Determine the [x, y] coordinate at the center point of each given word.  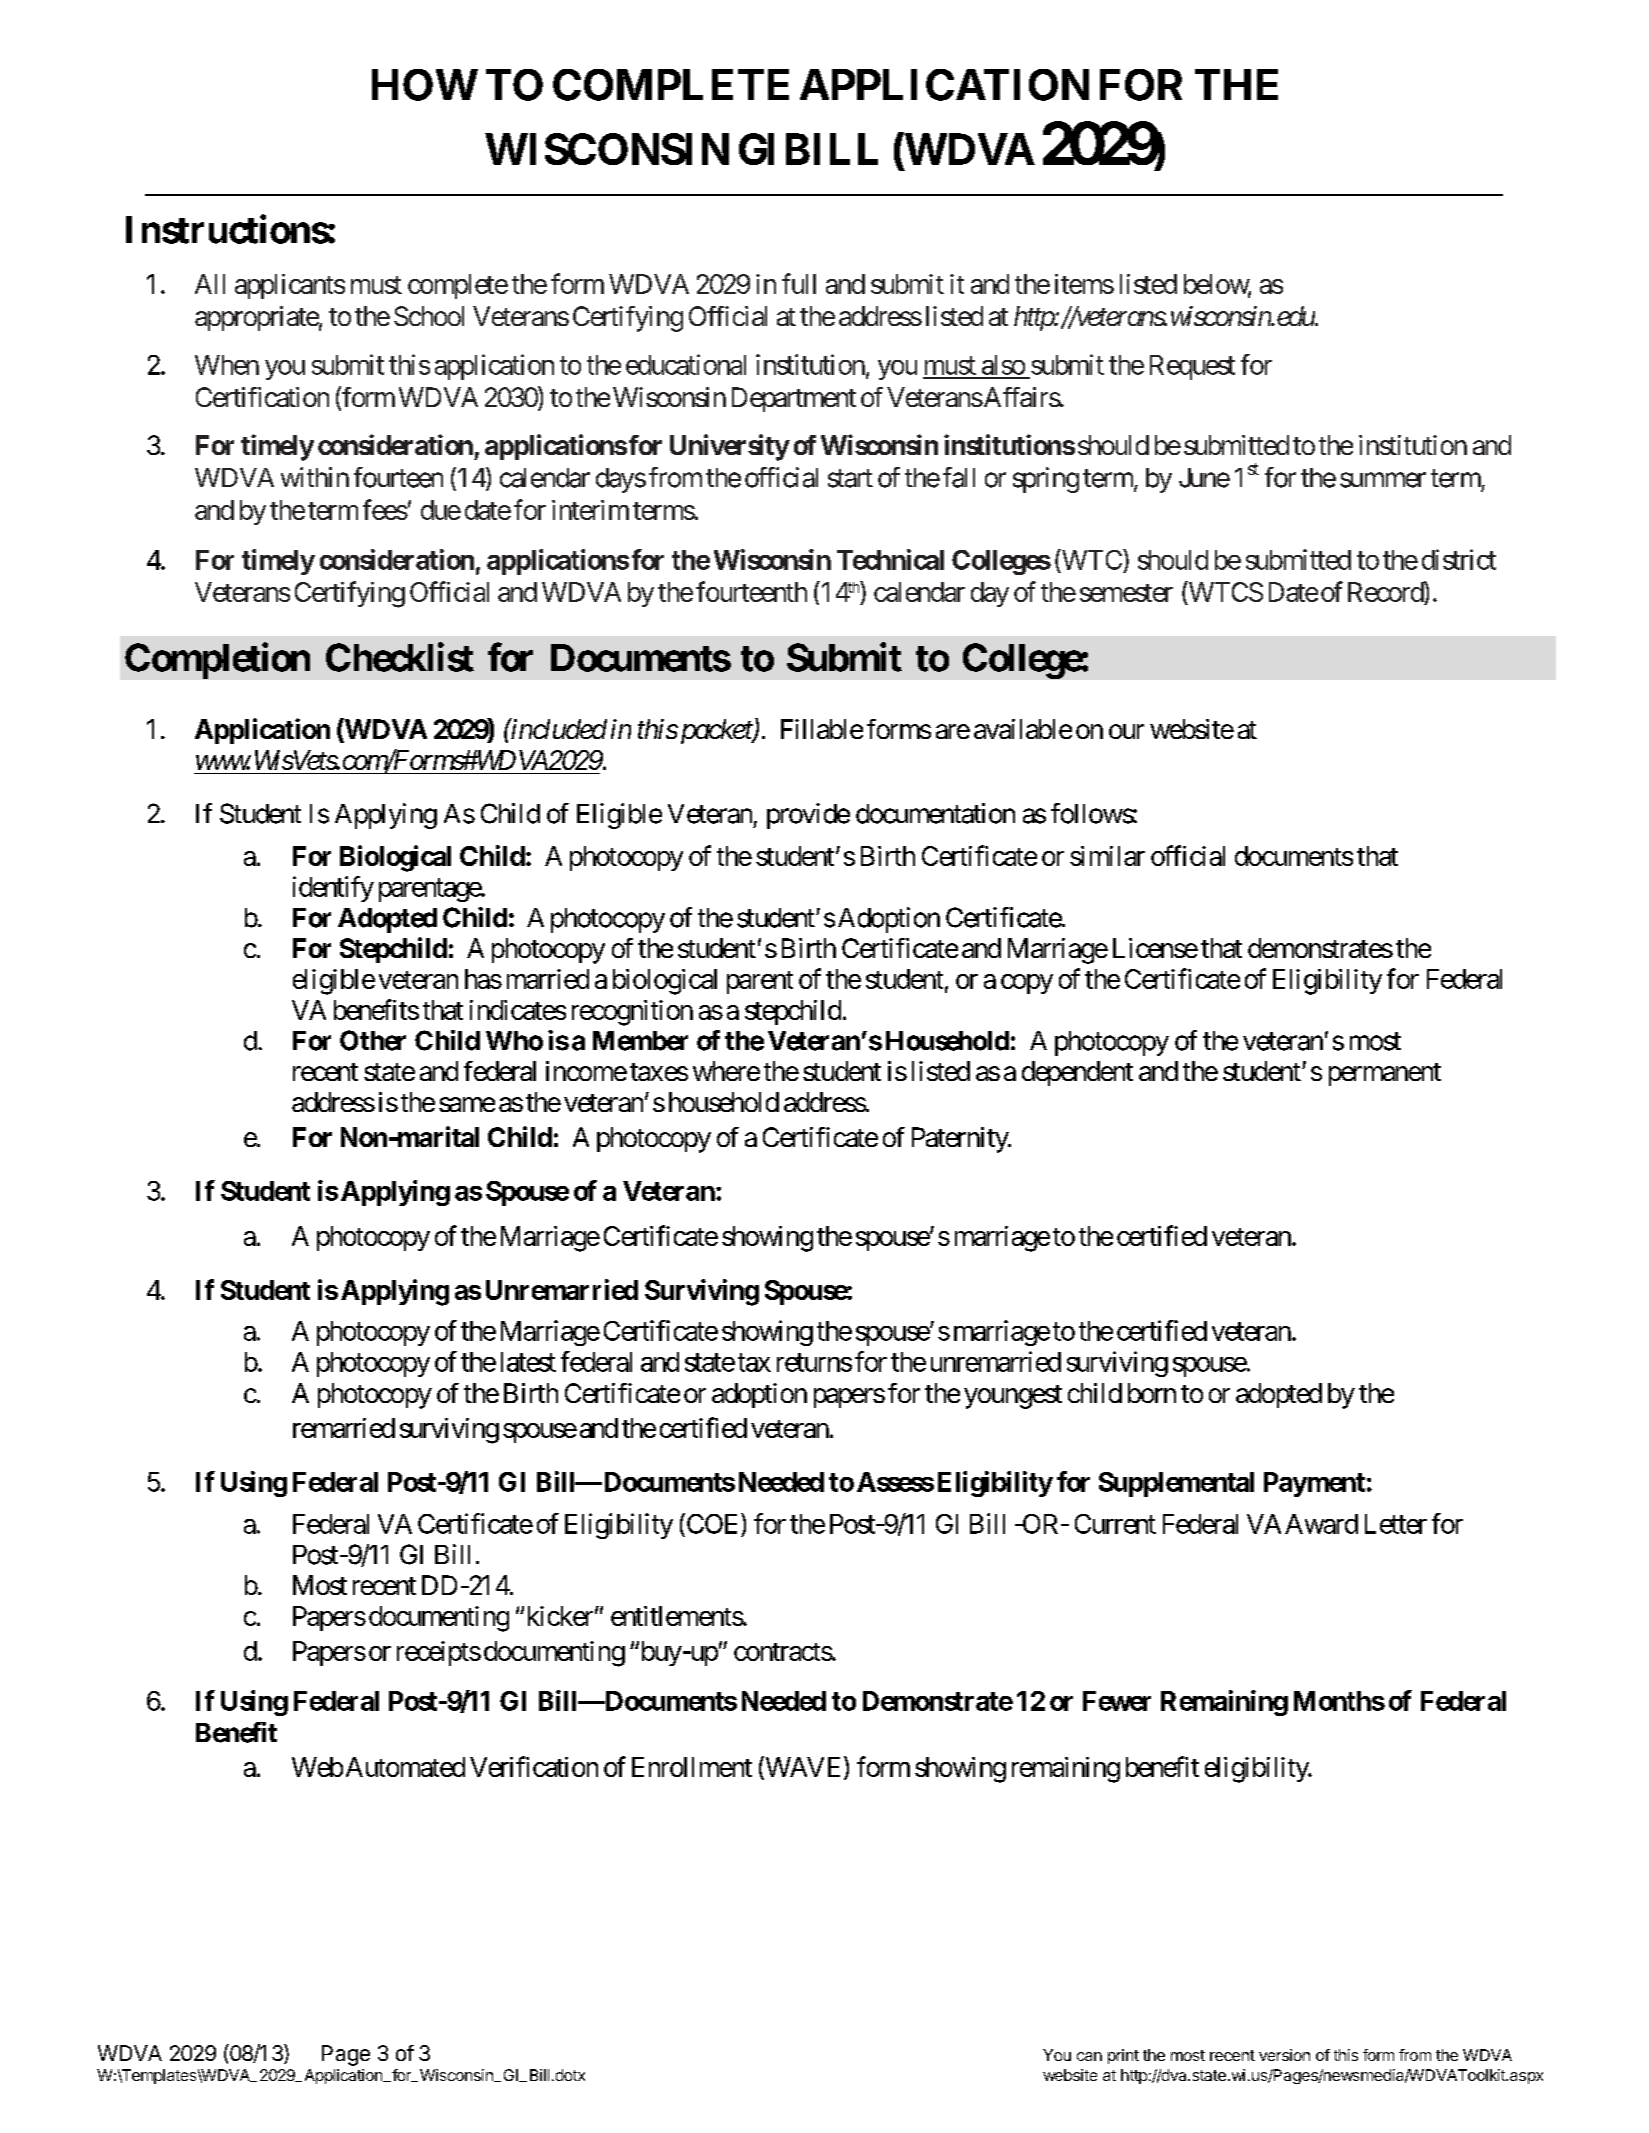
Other [373, 1040]
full [799, 283]
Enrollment [692, 1767]
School [429, 316]
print [1123, 2056]
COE [713, 1523]
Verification [534, 1766]
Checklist [400, 657]
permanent [1385, 1074]
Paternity [961, 1140]
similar [1107, 856]
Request [1192, 367]
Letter [1396, 1524]
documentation [935, 813]
